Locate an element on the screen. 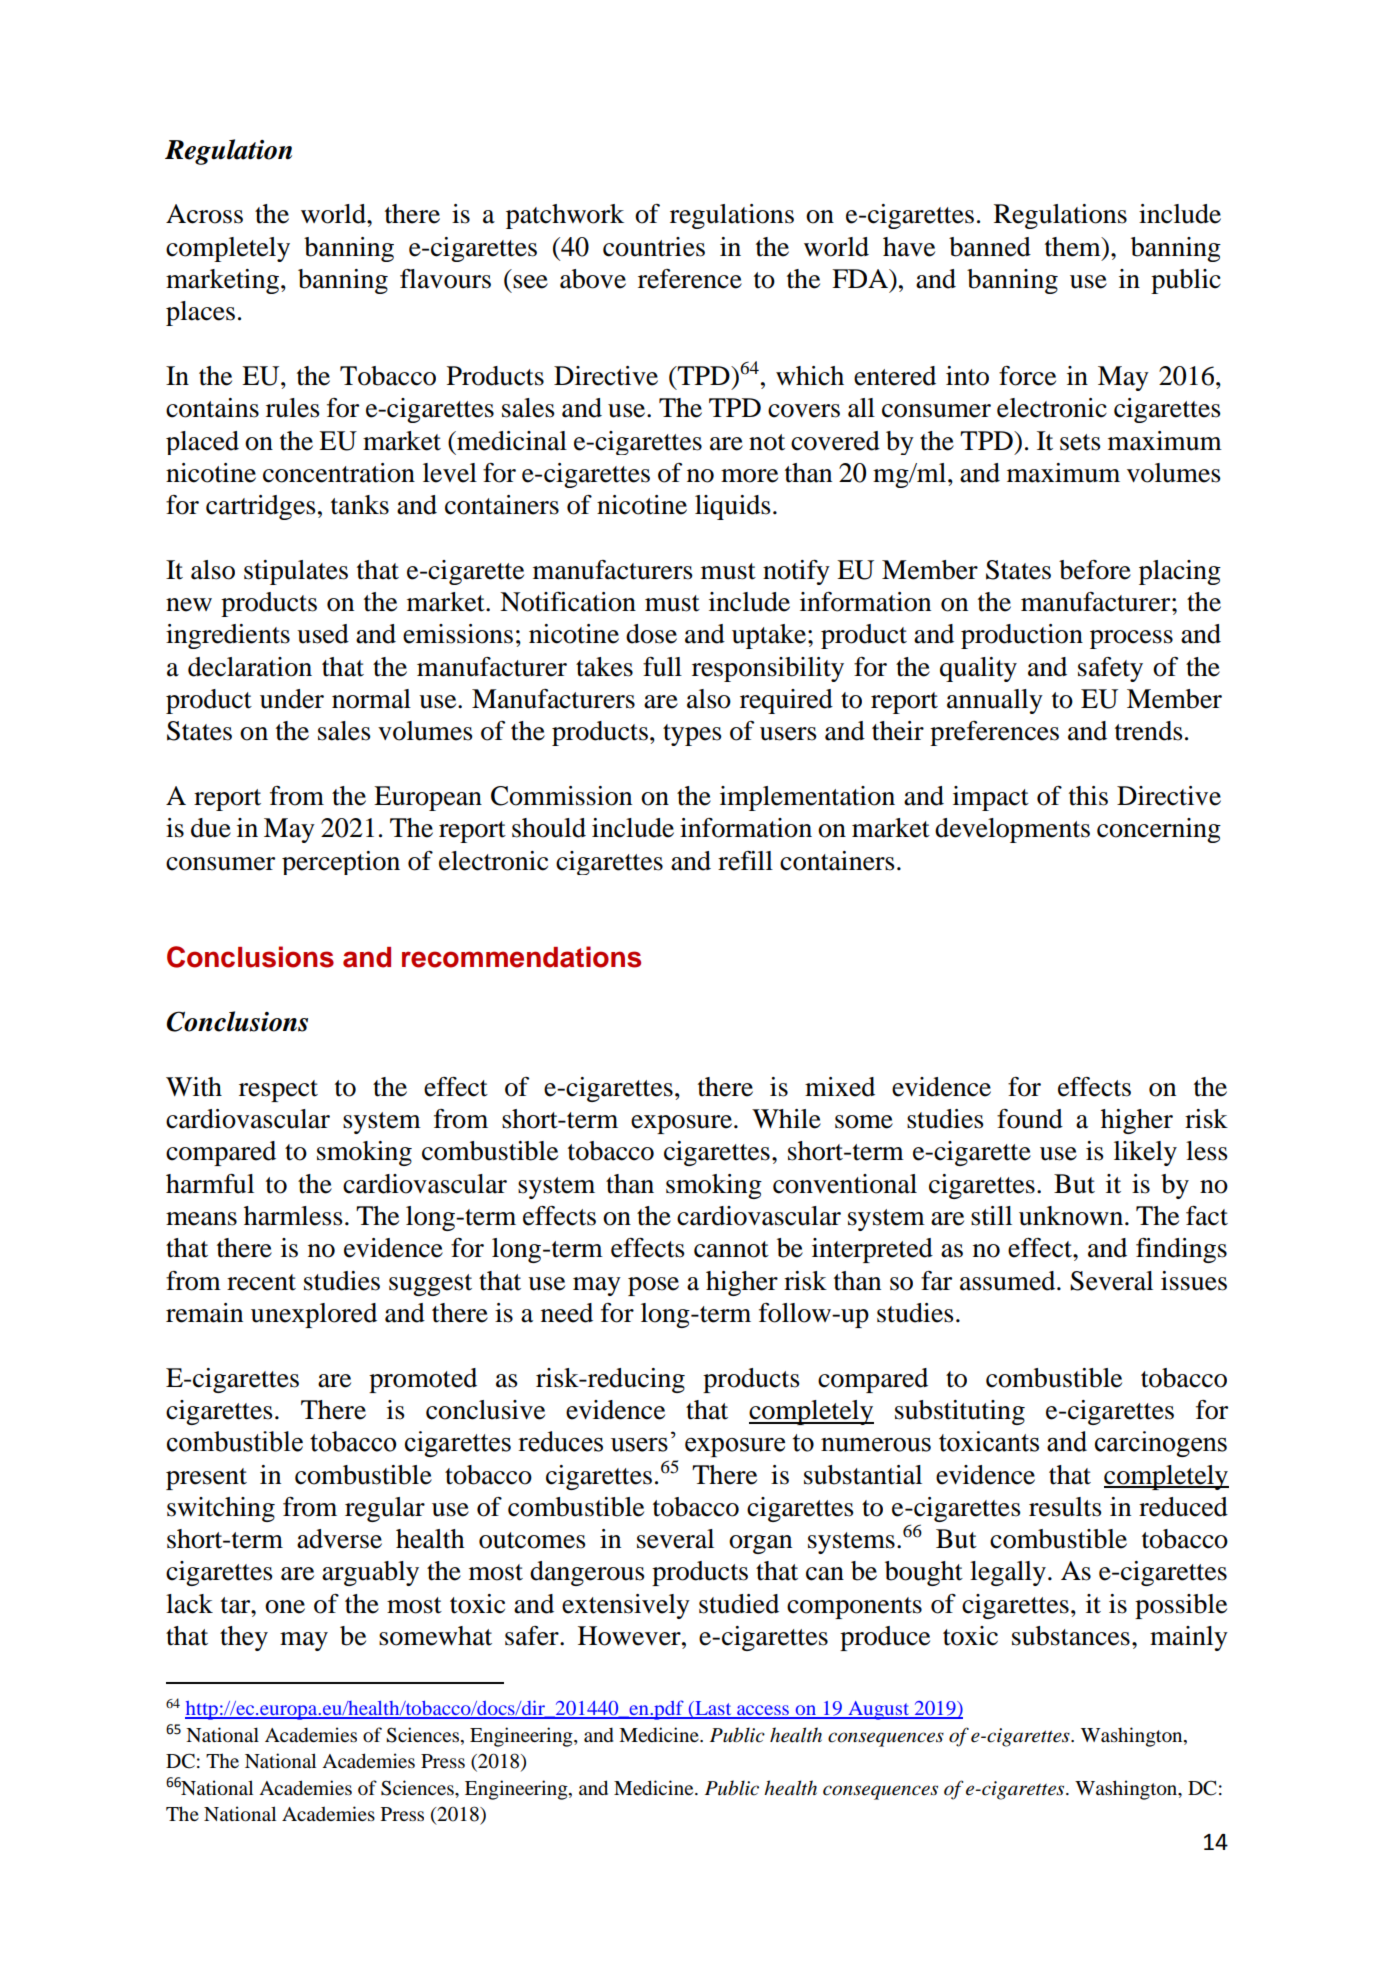  While is located at coordinates (786, 1119).
